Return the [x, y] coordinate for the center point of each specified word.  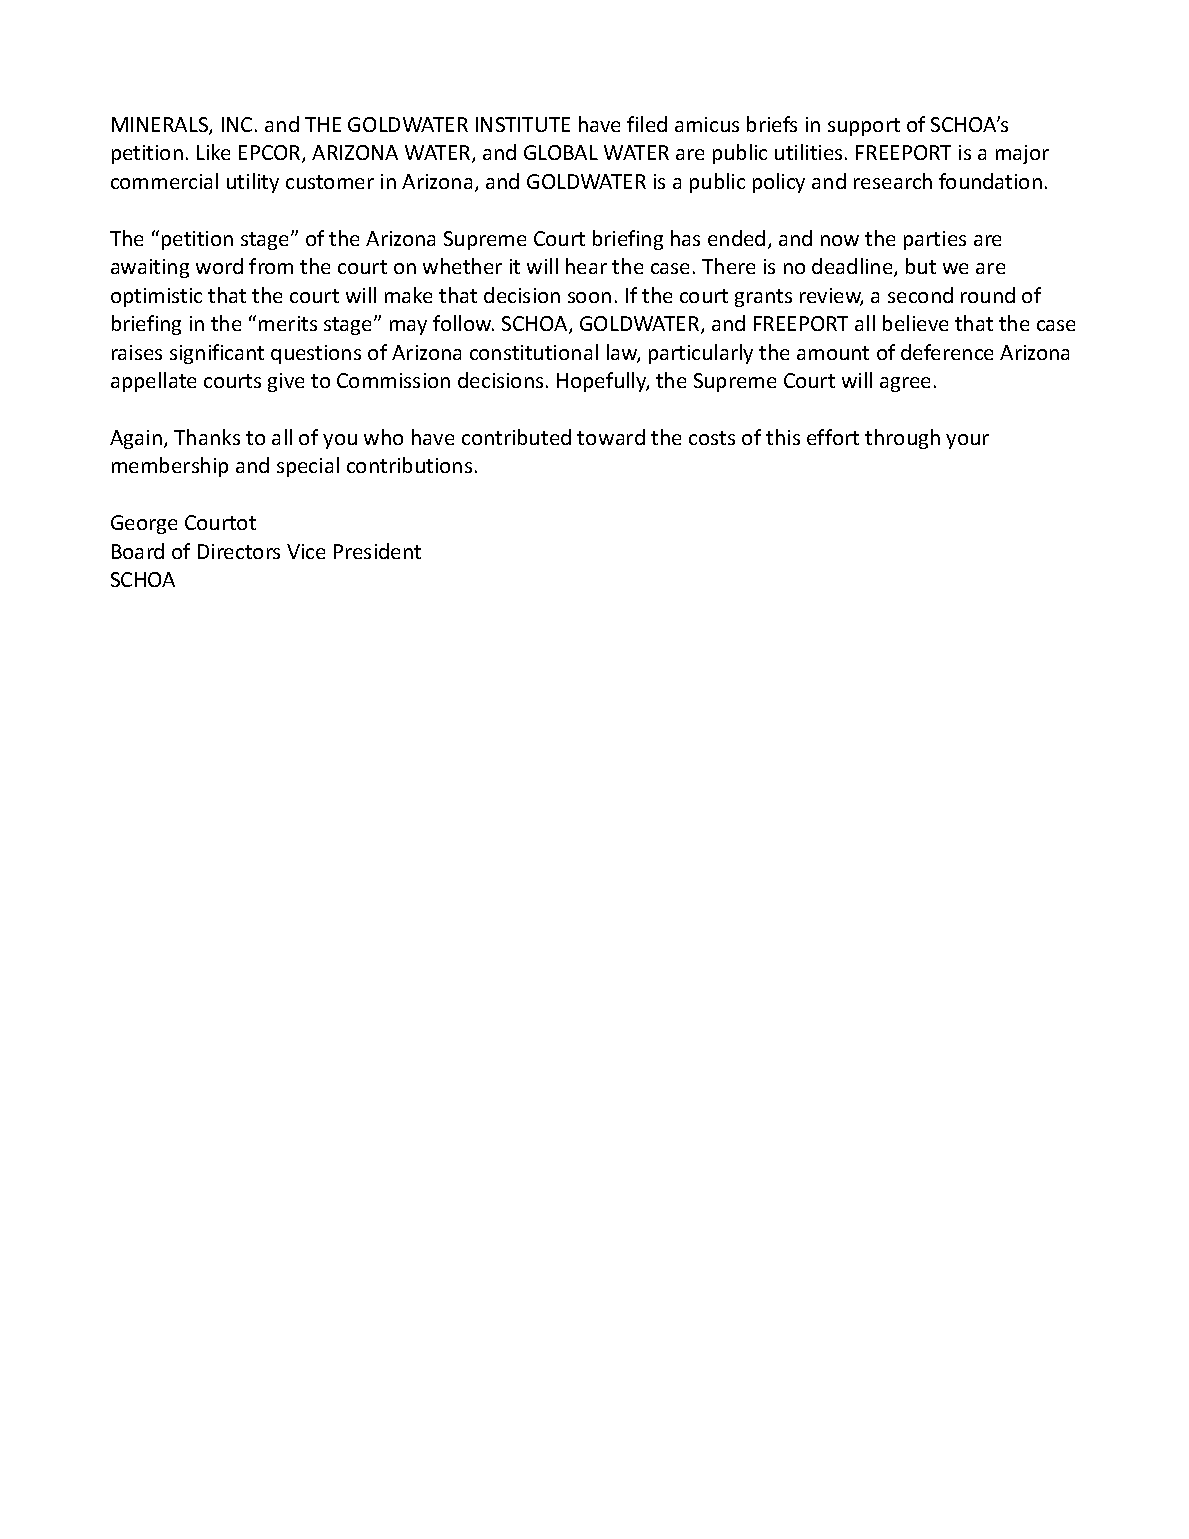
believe [915, 323]
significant [217, 354]
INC [237, 124]
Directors [239, 551]
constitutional [534, 352]
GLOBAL [561, 152]
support [864, 127]
